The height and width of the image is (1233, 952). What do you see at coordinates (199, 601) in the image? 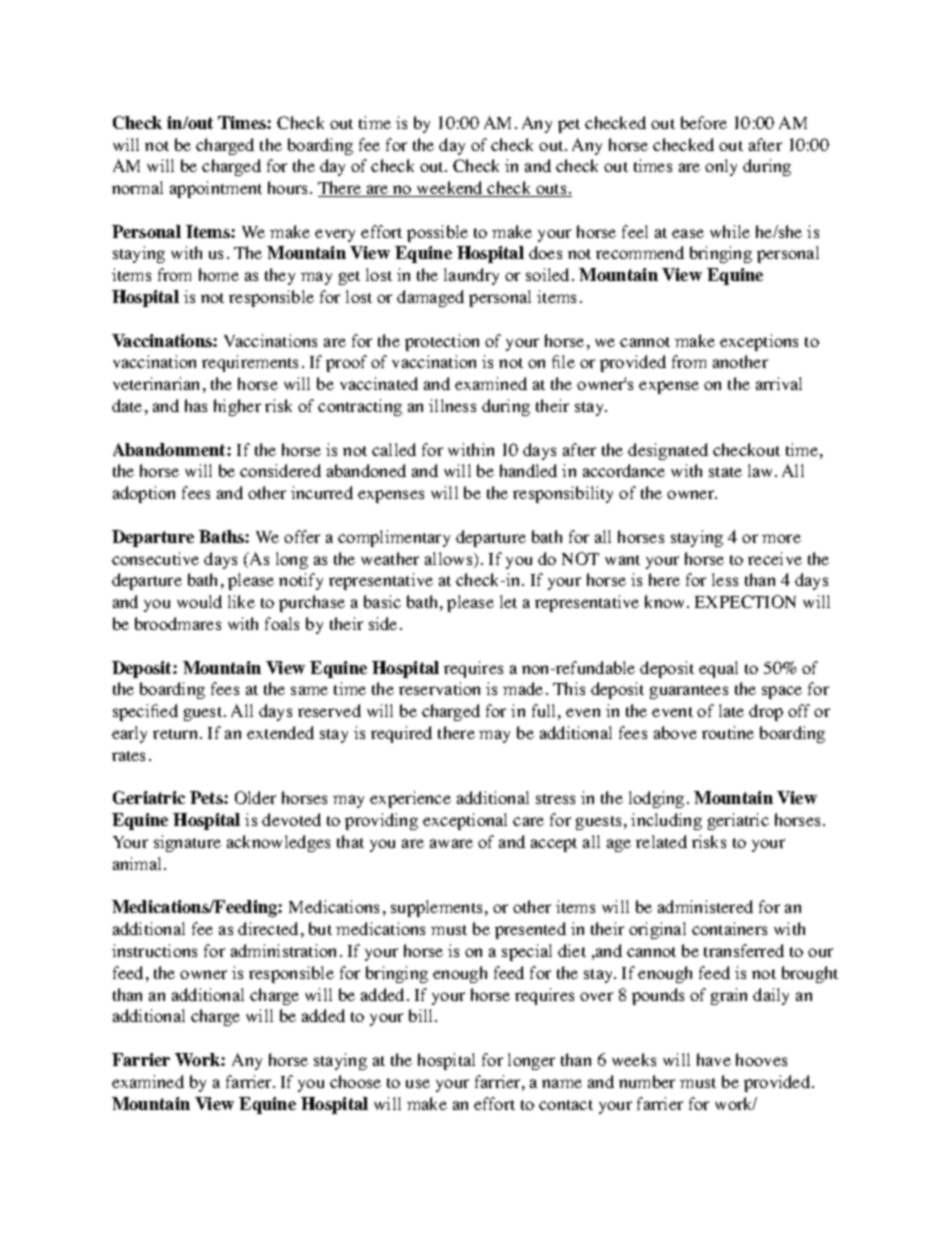
I see `would` at bounding box center [199, 601].
